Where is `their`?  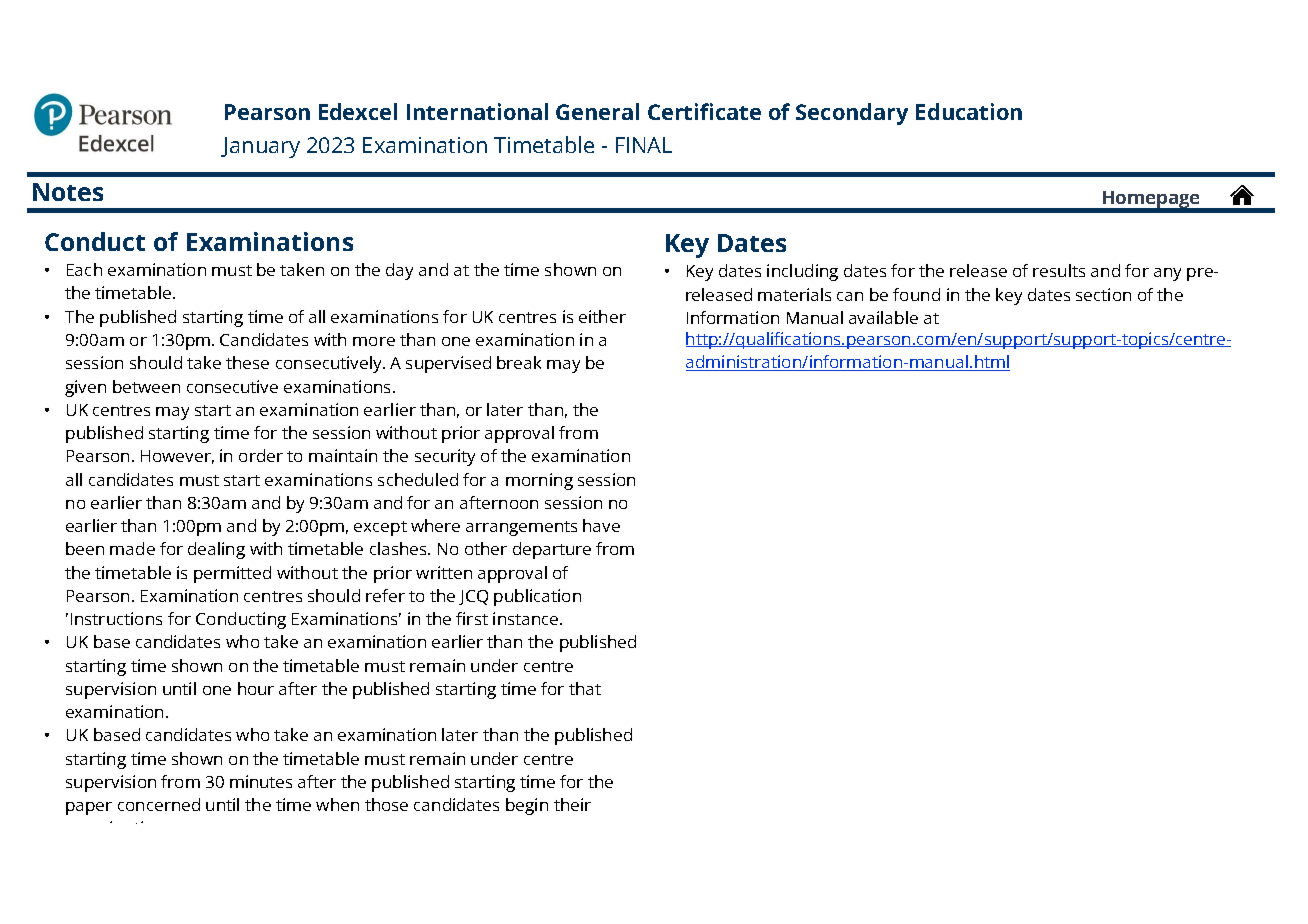 their is located at coordinates (572, 804).
